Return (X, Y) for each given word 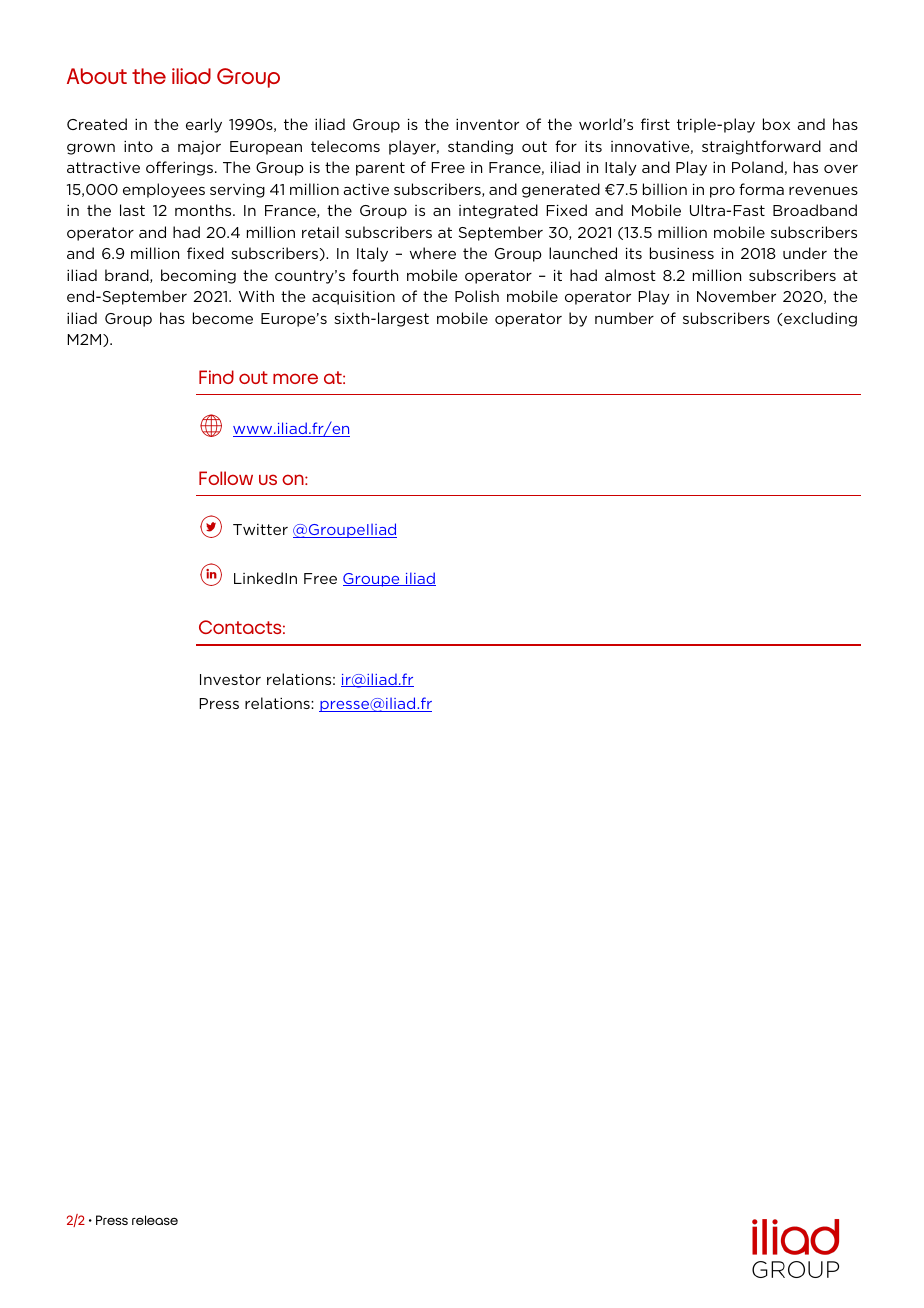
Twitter (260, 529)
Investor (230, 679)
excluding (819, 319)
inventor (487, 124)
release (155, 1220)
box (776, 124)
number (624, 318)
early (204, 125)
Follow (226, 478)
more (295, 378)
